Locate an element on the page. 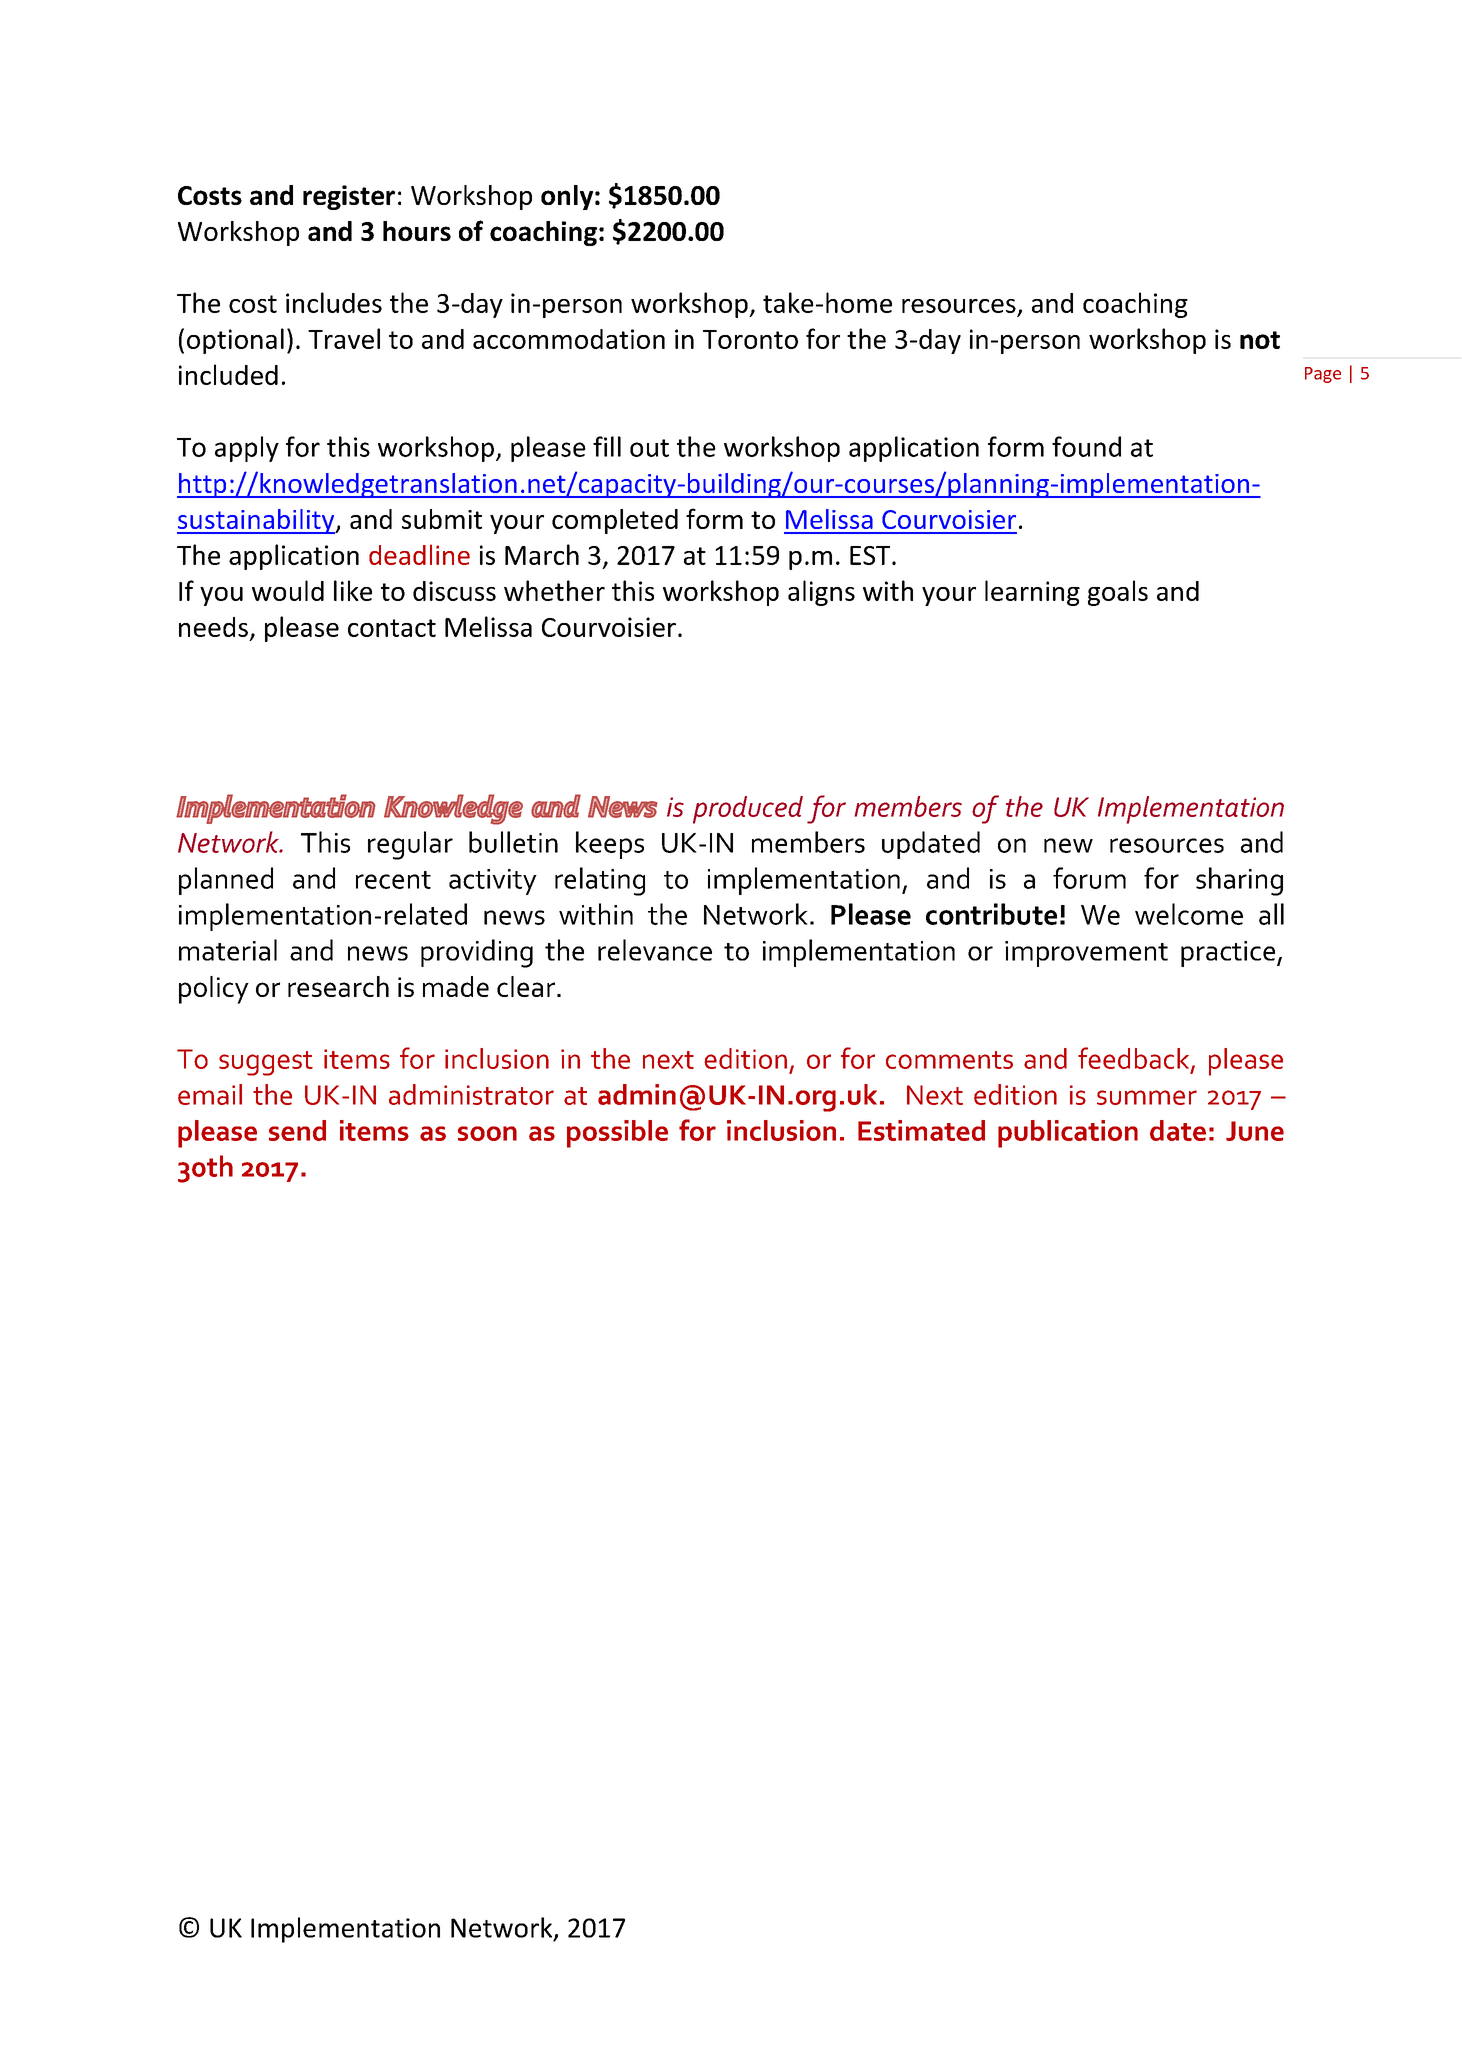 The width and height of the document is (1462, 2068). summer is located at coordinates (1147, 1097).
